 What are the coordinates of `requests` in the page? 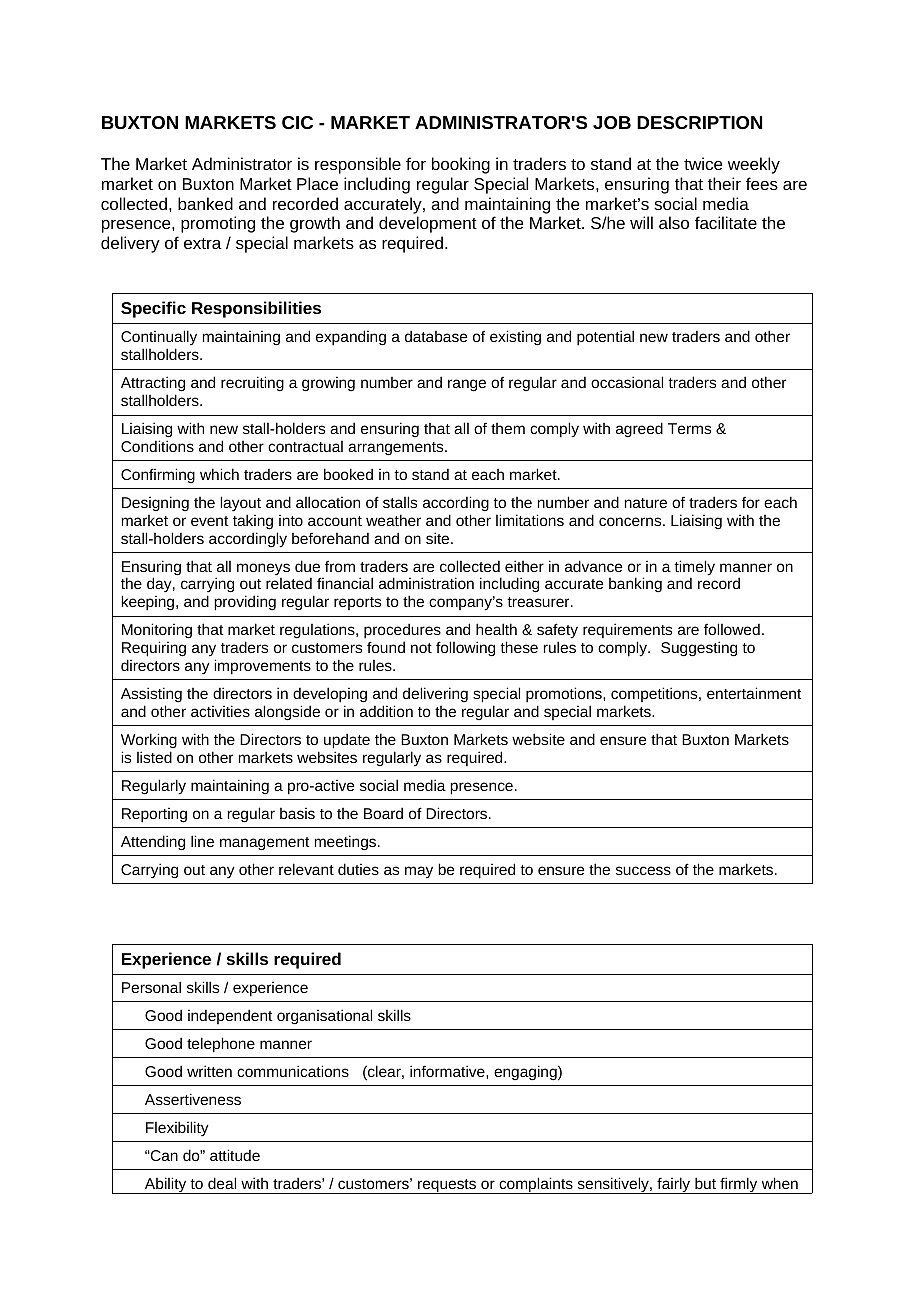 It's located at (447, 1186).
